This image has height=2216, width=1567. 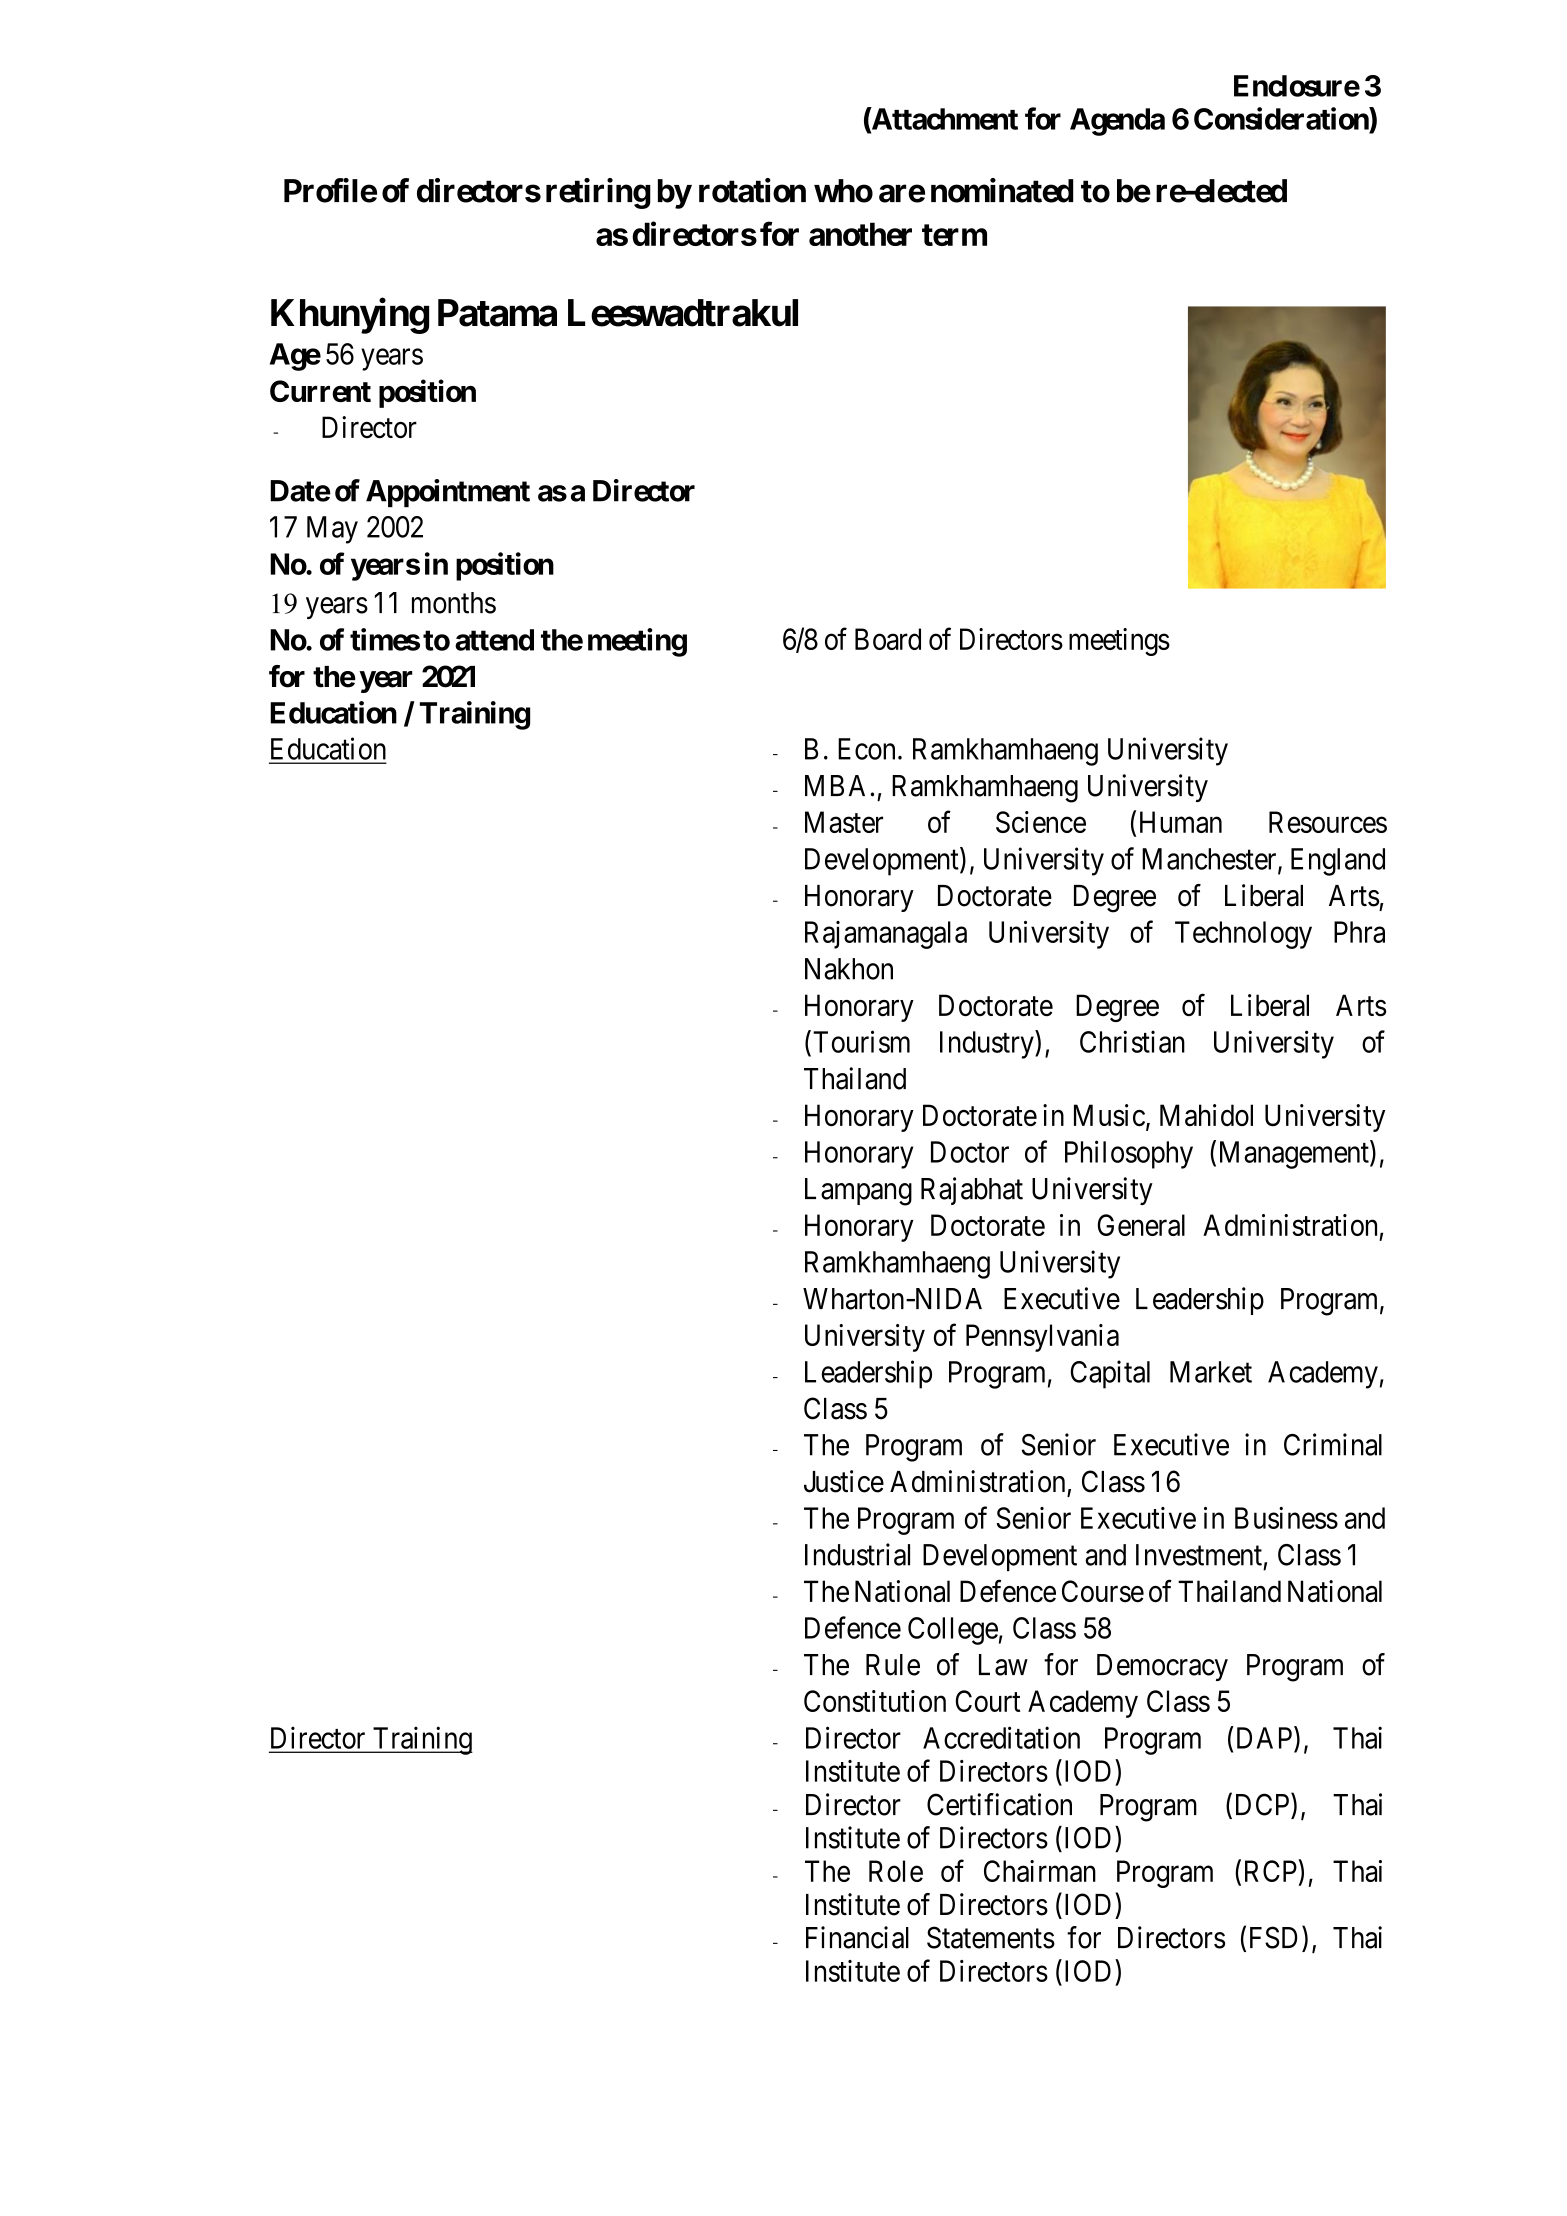 What do you see at coordinates (888, 639) in the image?
I see `Board` at bounding box center [888, 639].
